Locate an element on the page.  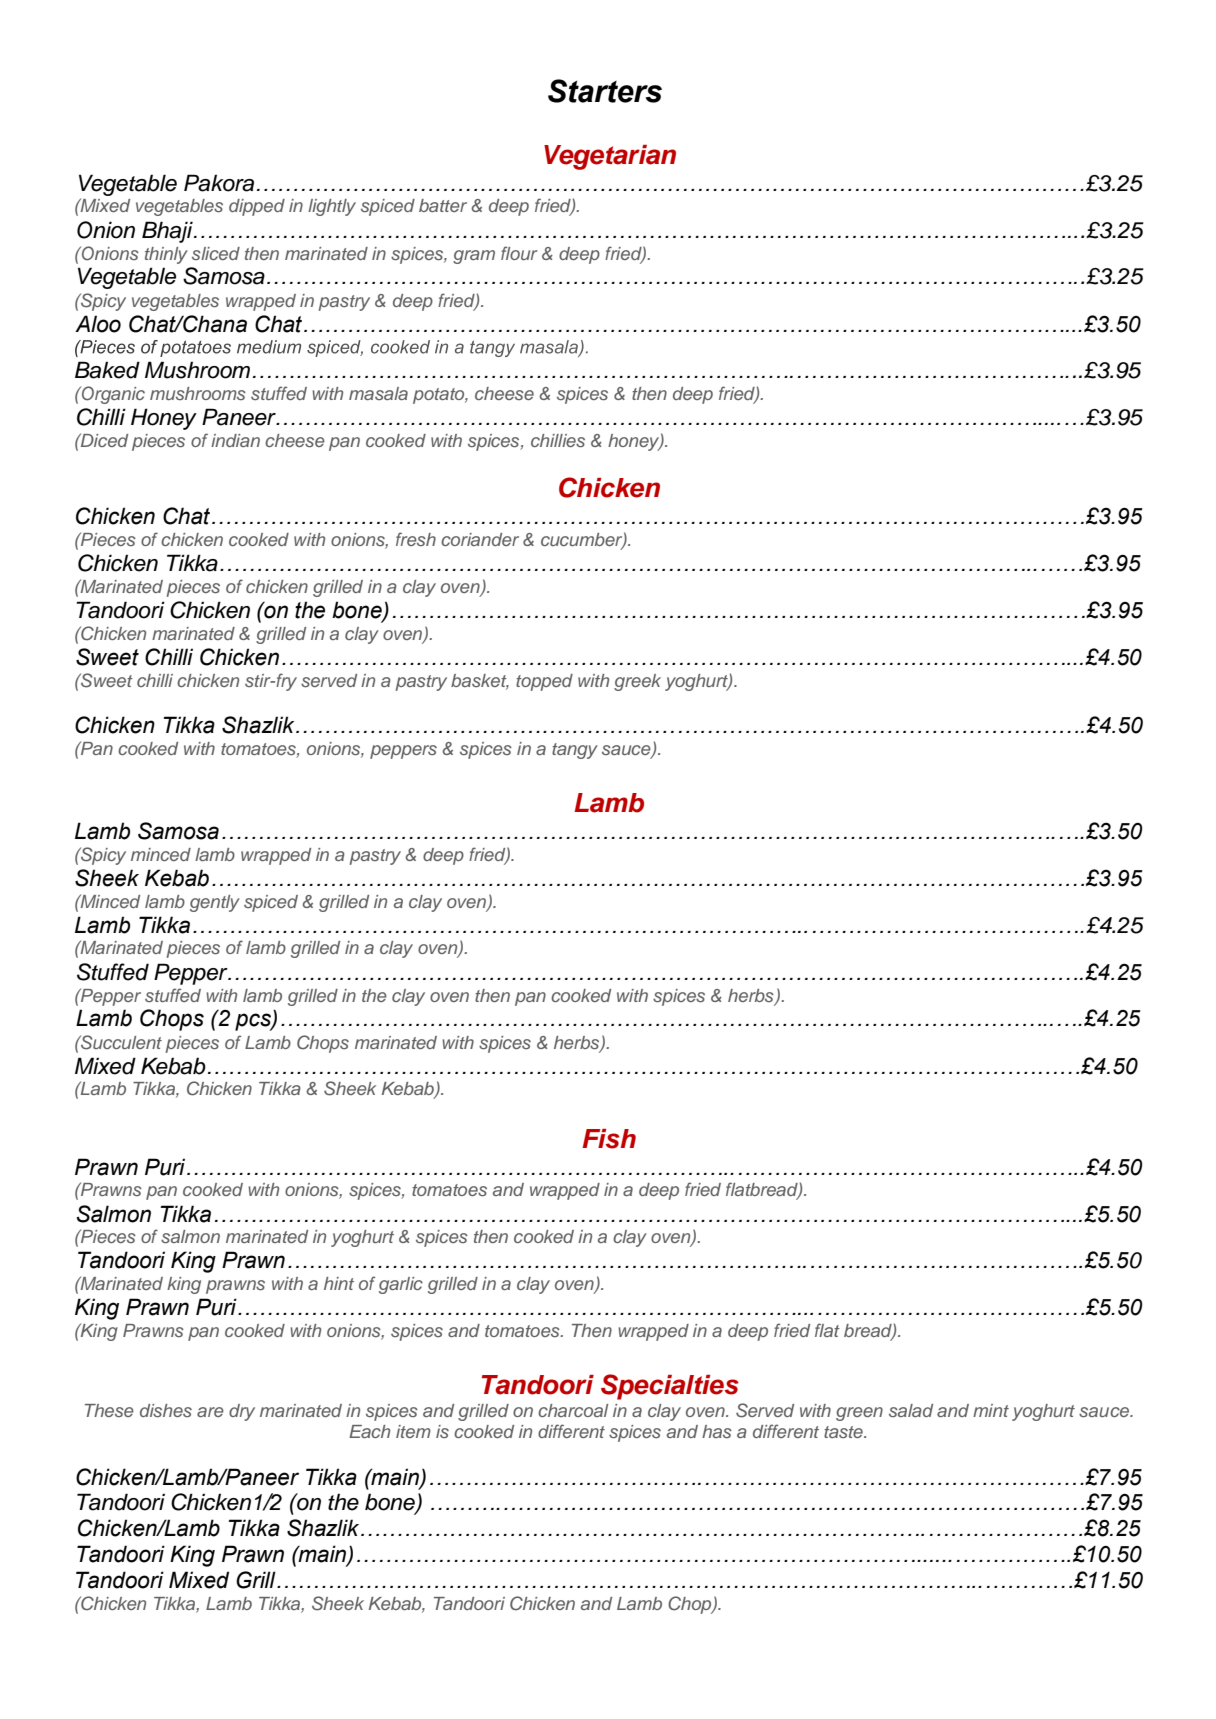
gently is located at coordinates (215, 903).
